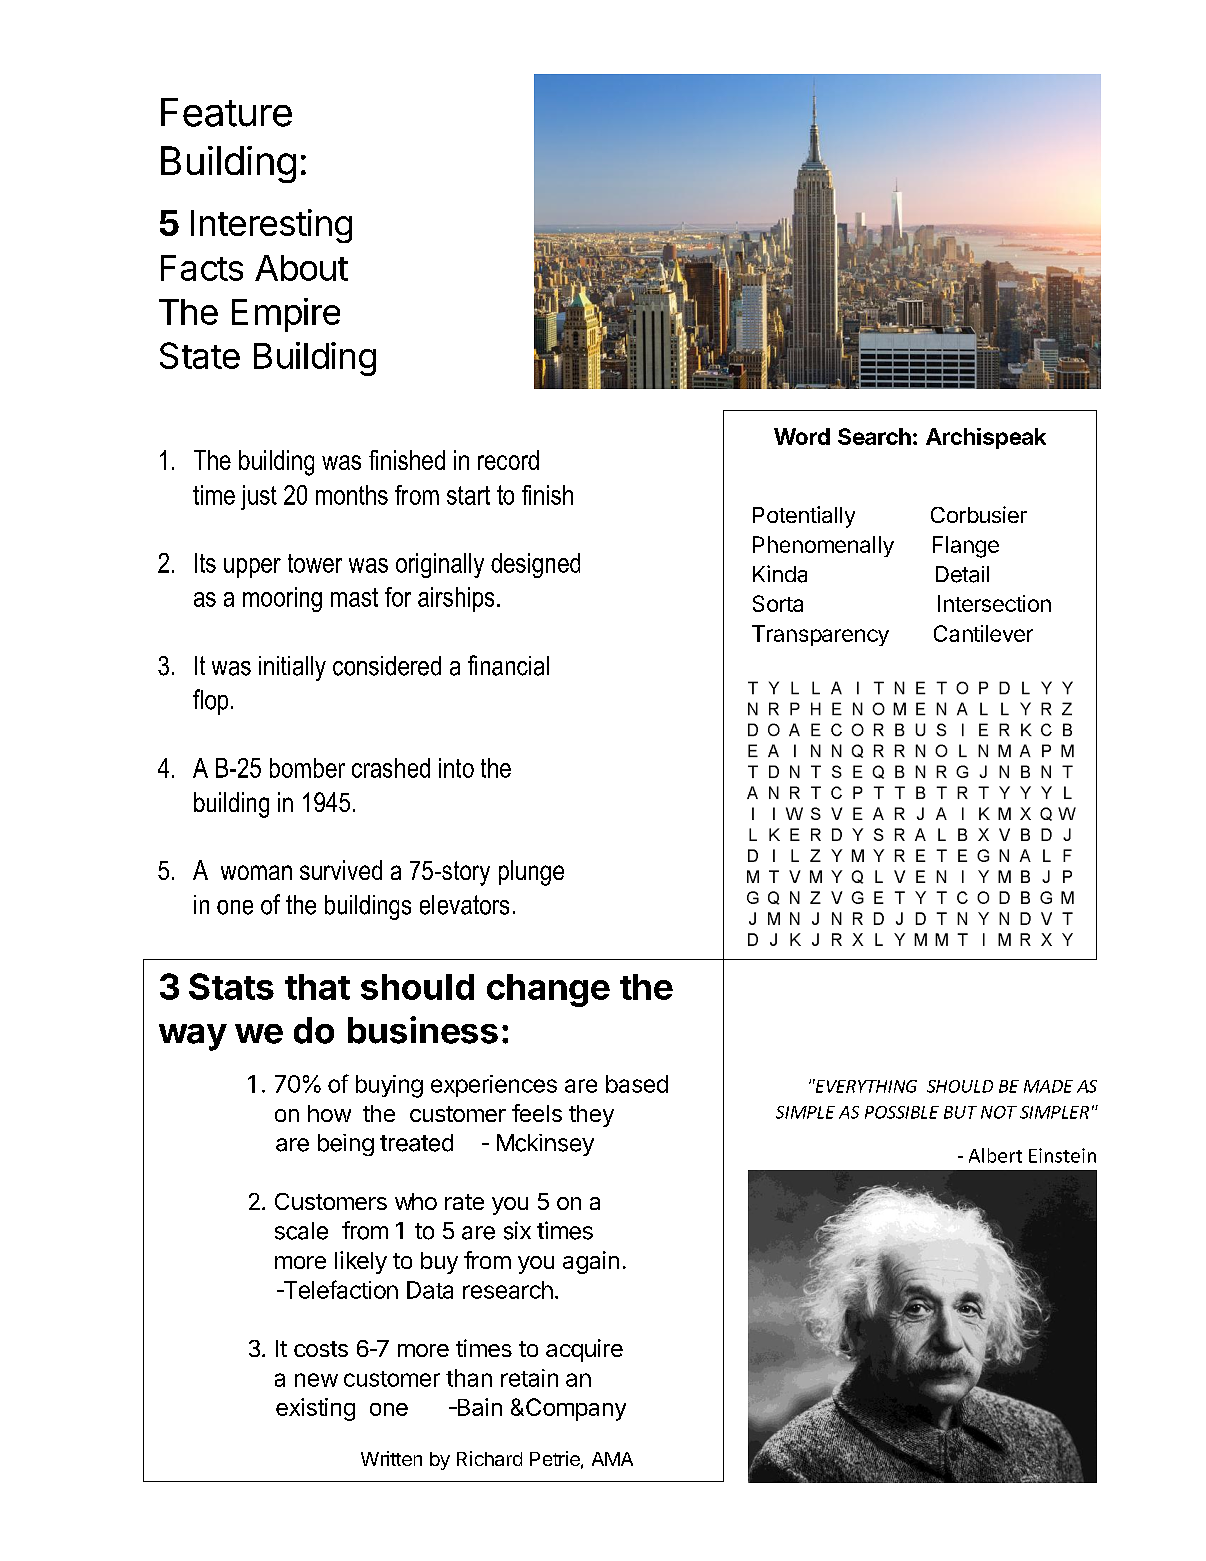  Describe the element at coordinates (576, 1409) in the screenshot. I see `Company` at that location.
